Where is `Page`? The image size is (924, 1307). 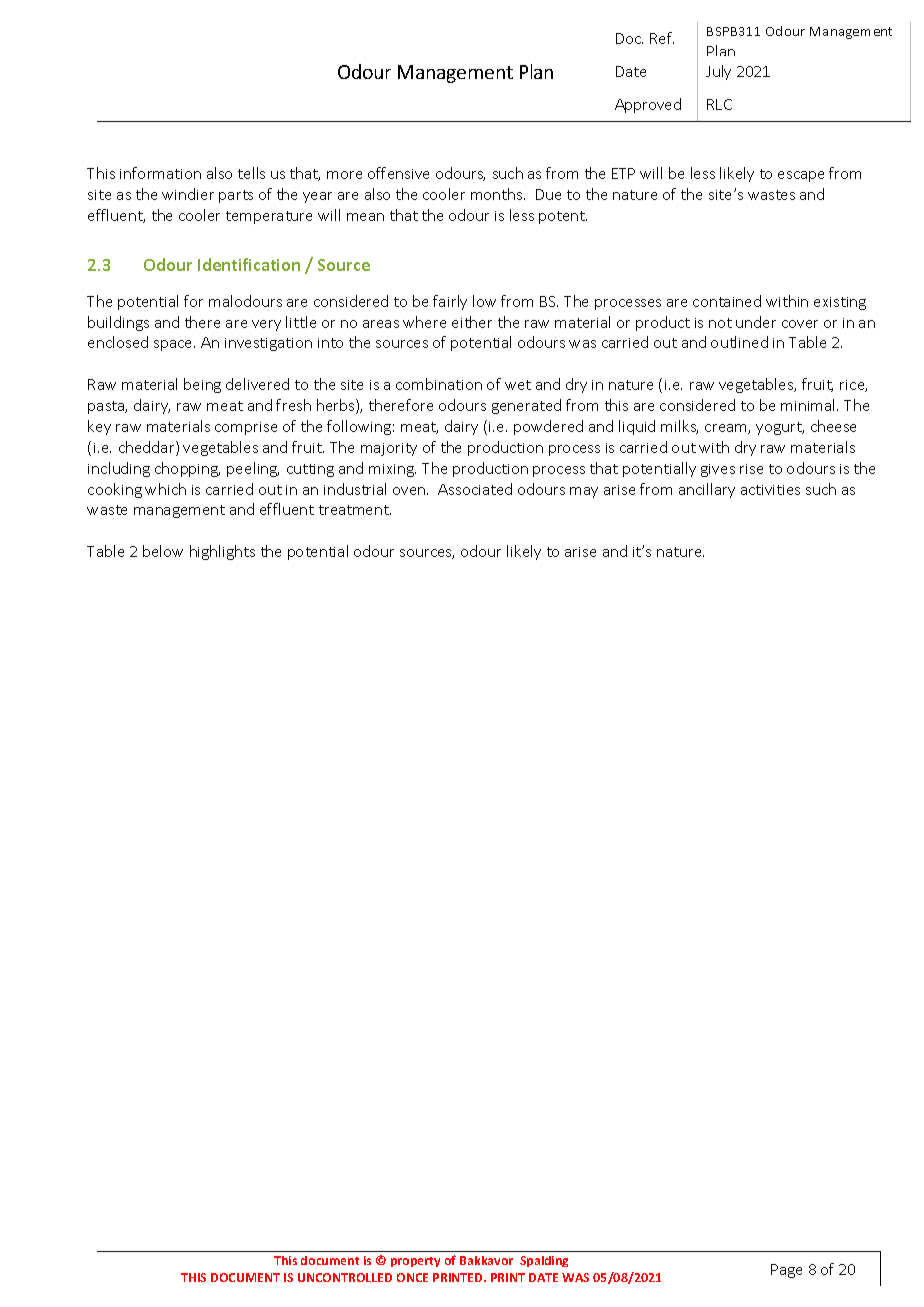 Page is located at coordinates (786, 1271).
